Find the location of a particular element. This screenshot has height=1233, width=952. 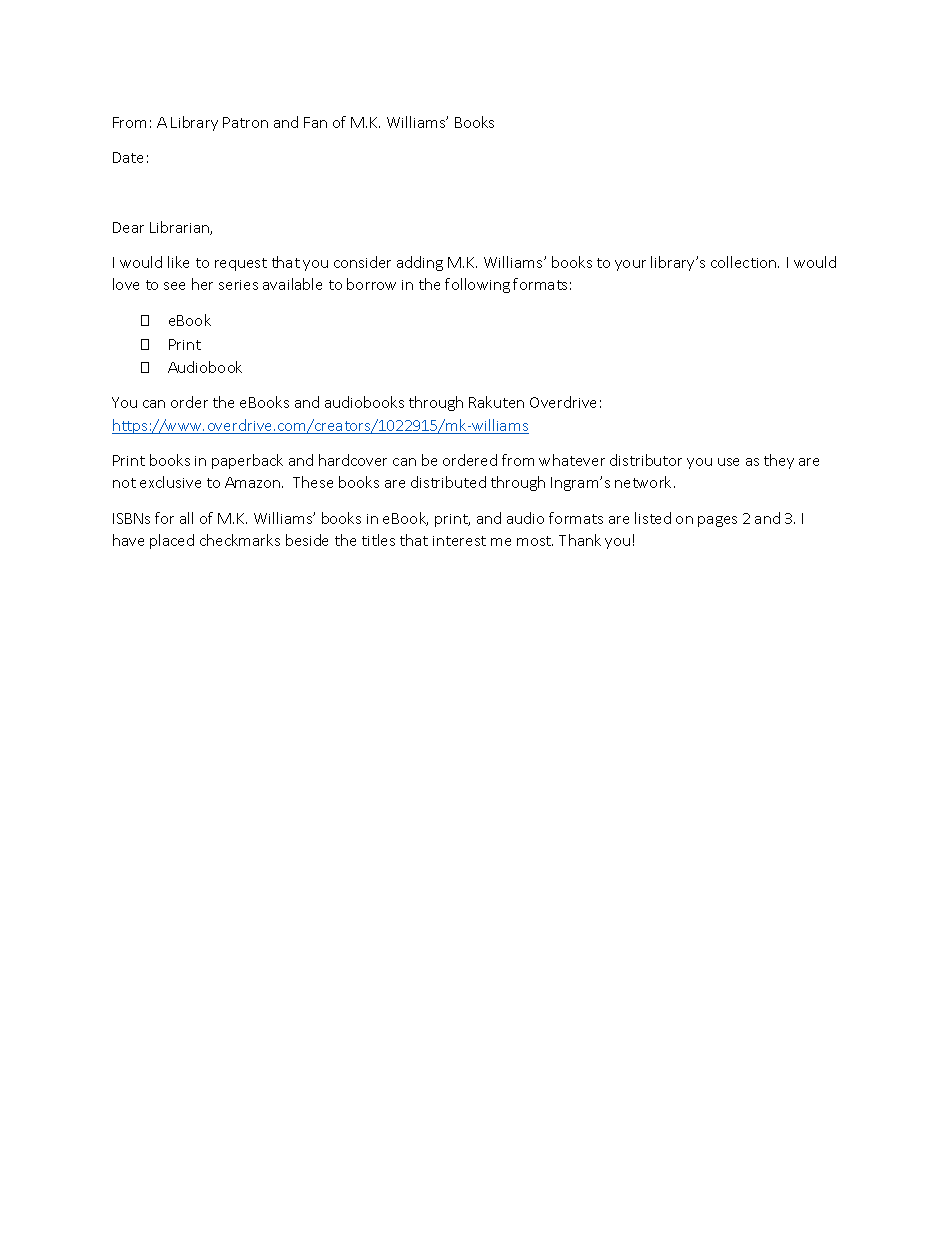

all is located at coordinates (186, 518).
